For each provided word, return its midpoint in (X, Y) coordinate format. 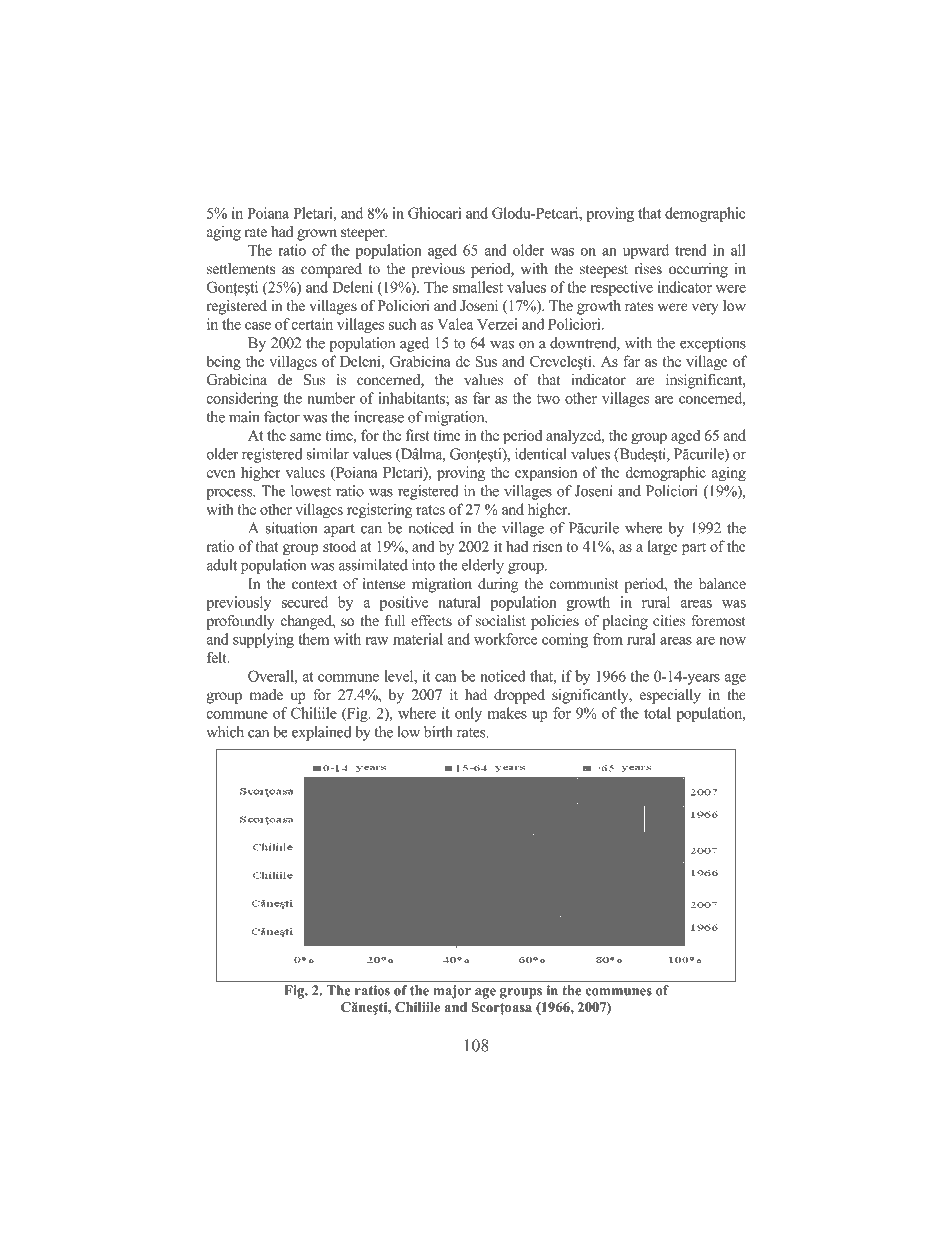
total (657, 713)
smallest (478, 287)
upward (646, 251)
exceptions (713, 344)
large (663, 547)
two (548, 399)
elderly (483, 566)
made (266, 694)
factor (282, 417)
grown (317, 235)
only (468, 714)
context (314, 584)
